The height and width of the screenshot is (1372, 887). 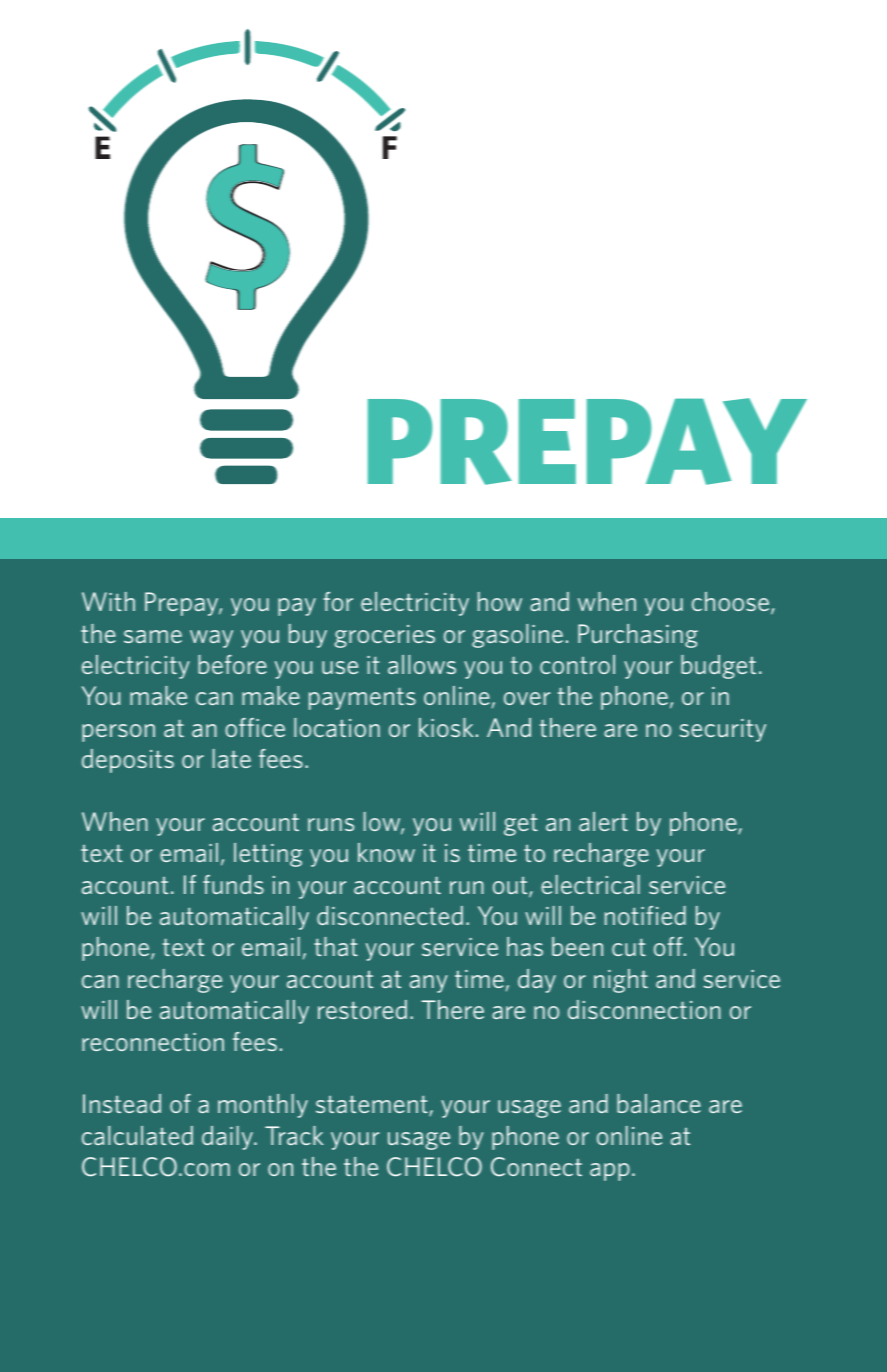 What do you see at coordinates (610, 1172) in the screenshot?
I see `app` at bounding box center [610, 1172].
